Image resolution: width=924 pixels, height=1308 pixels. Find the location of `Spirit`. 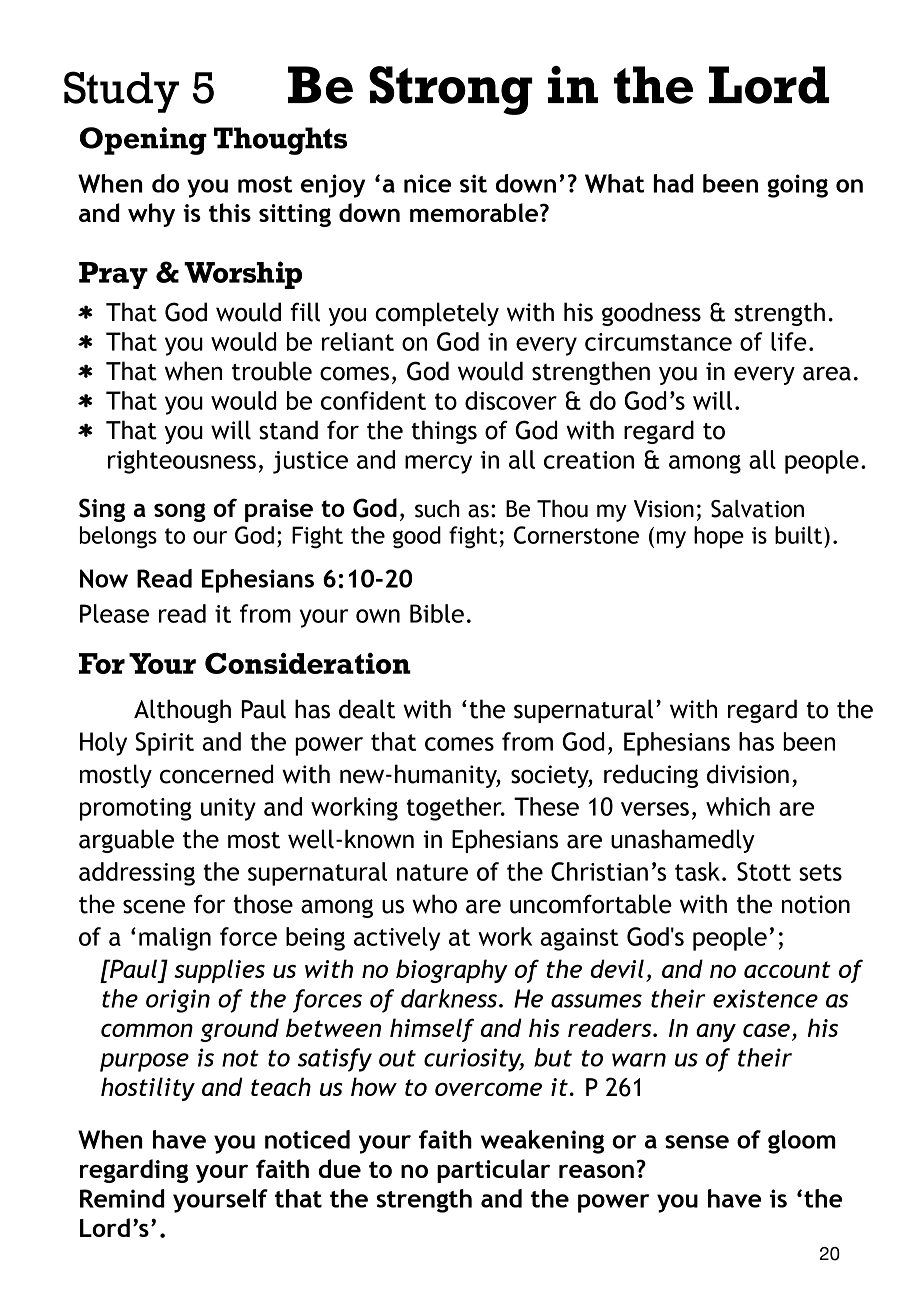

Spirit is located at coordinates (164, 744).
